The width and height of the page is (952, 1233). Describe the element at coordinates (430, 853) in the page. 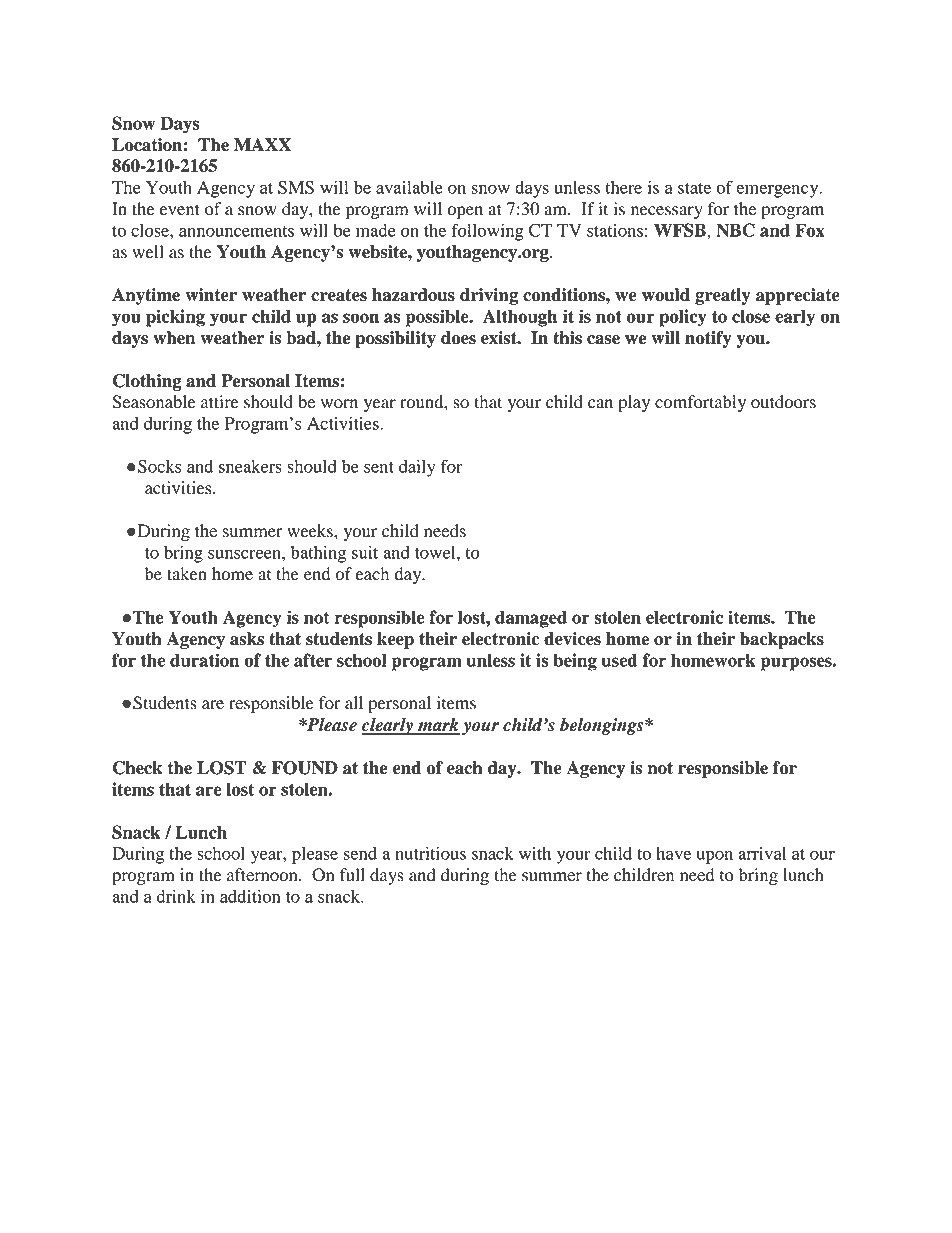

I see `nutritious` at that location.
